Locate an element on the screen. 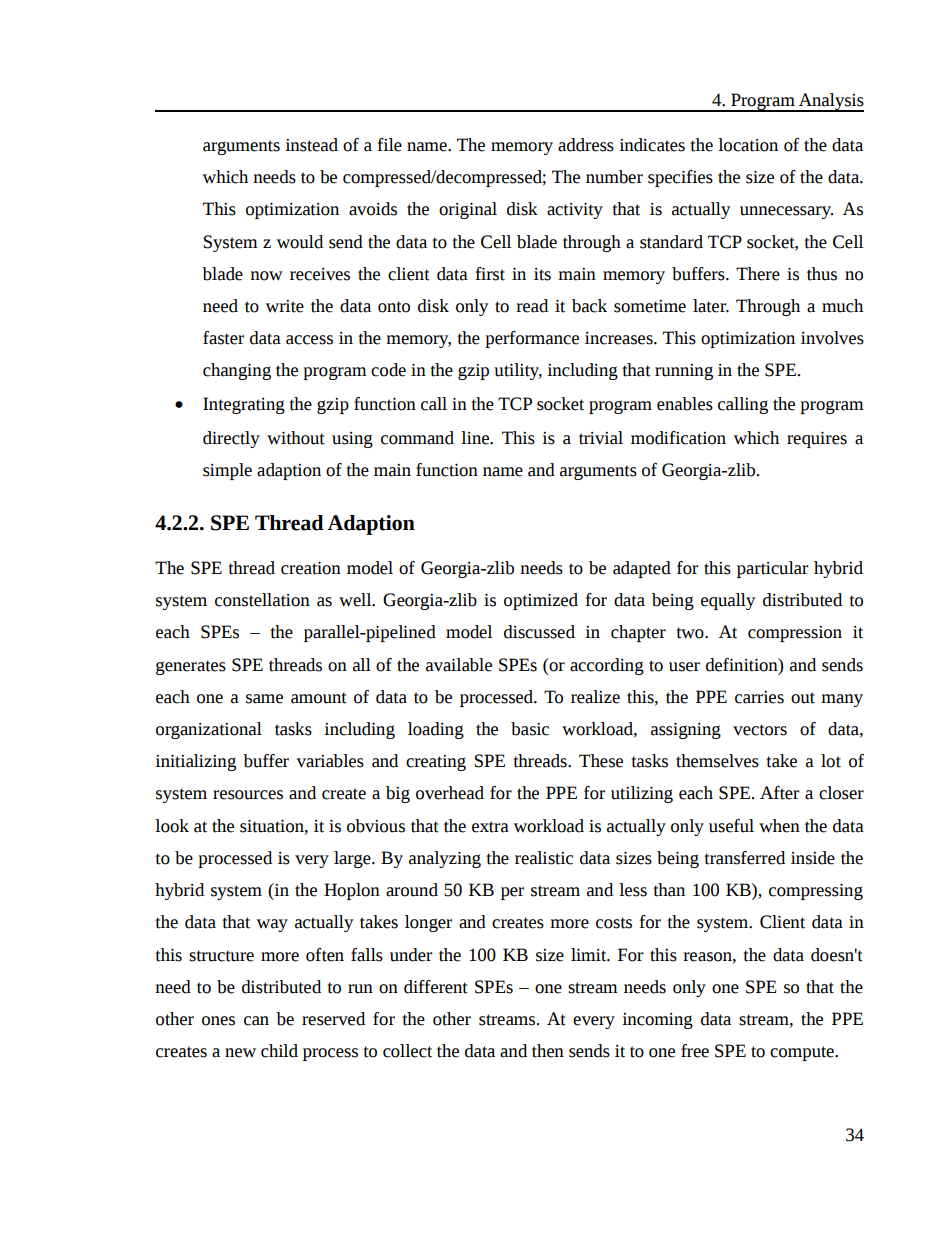 The height and width of the screenshot is (1233, 952). resources is located at coordinates (248, 795).
